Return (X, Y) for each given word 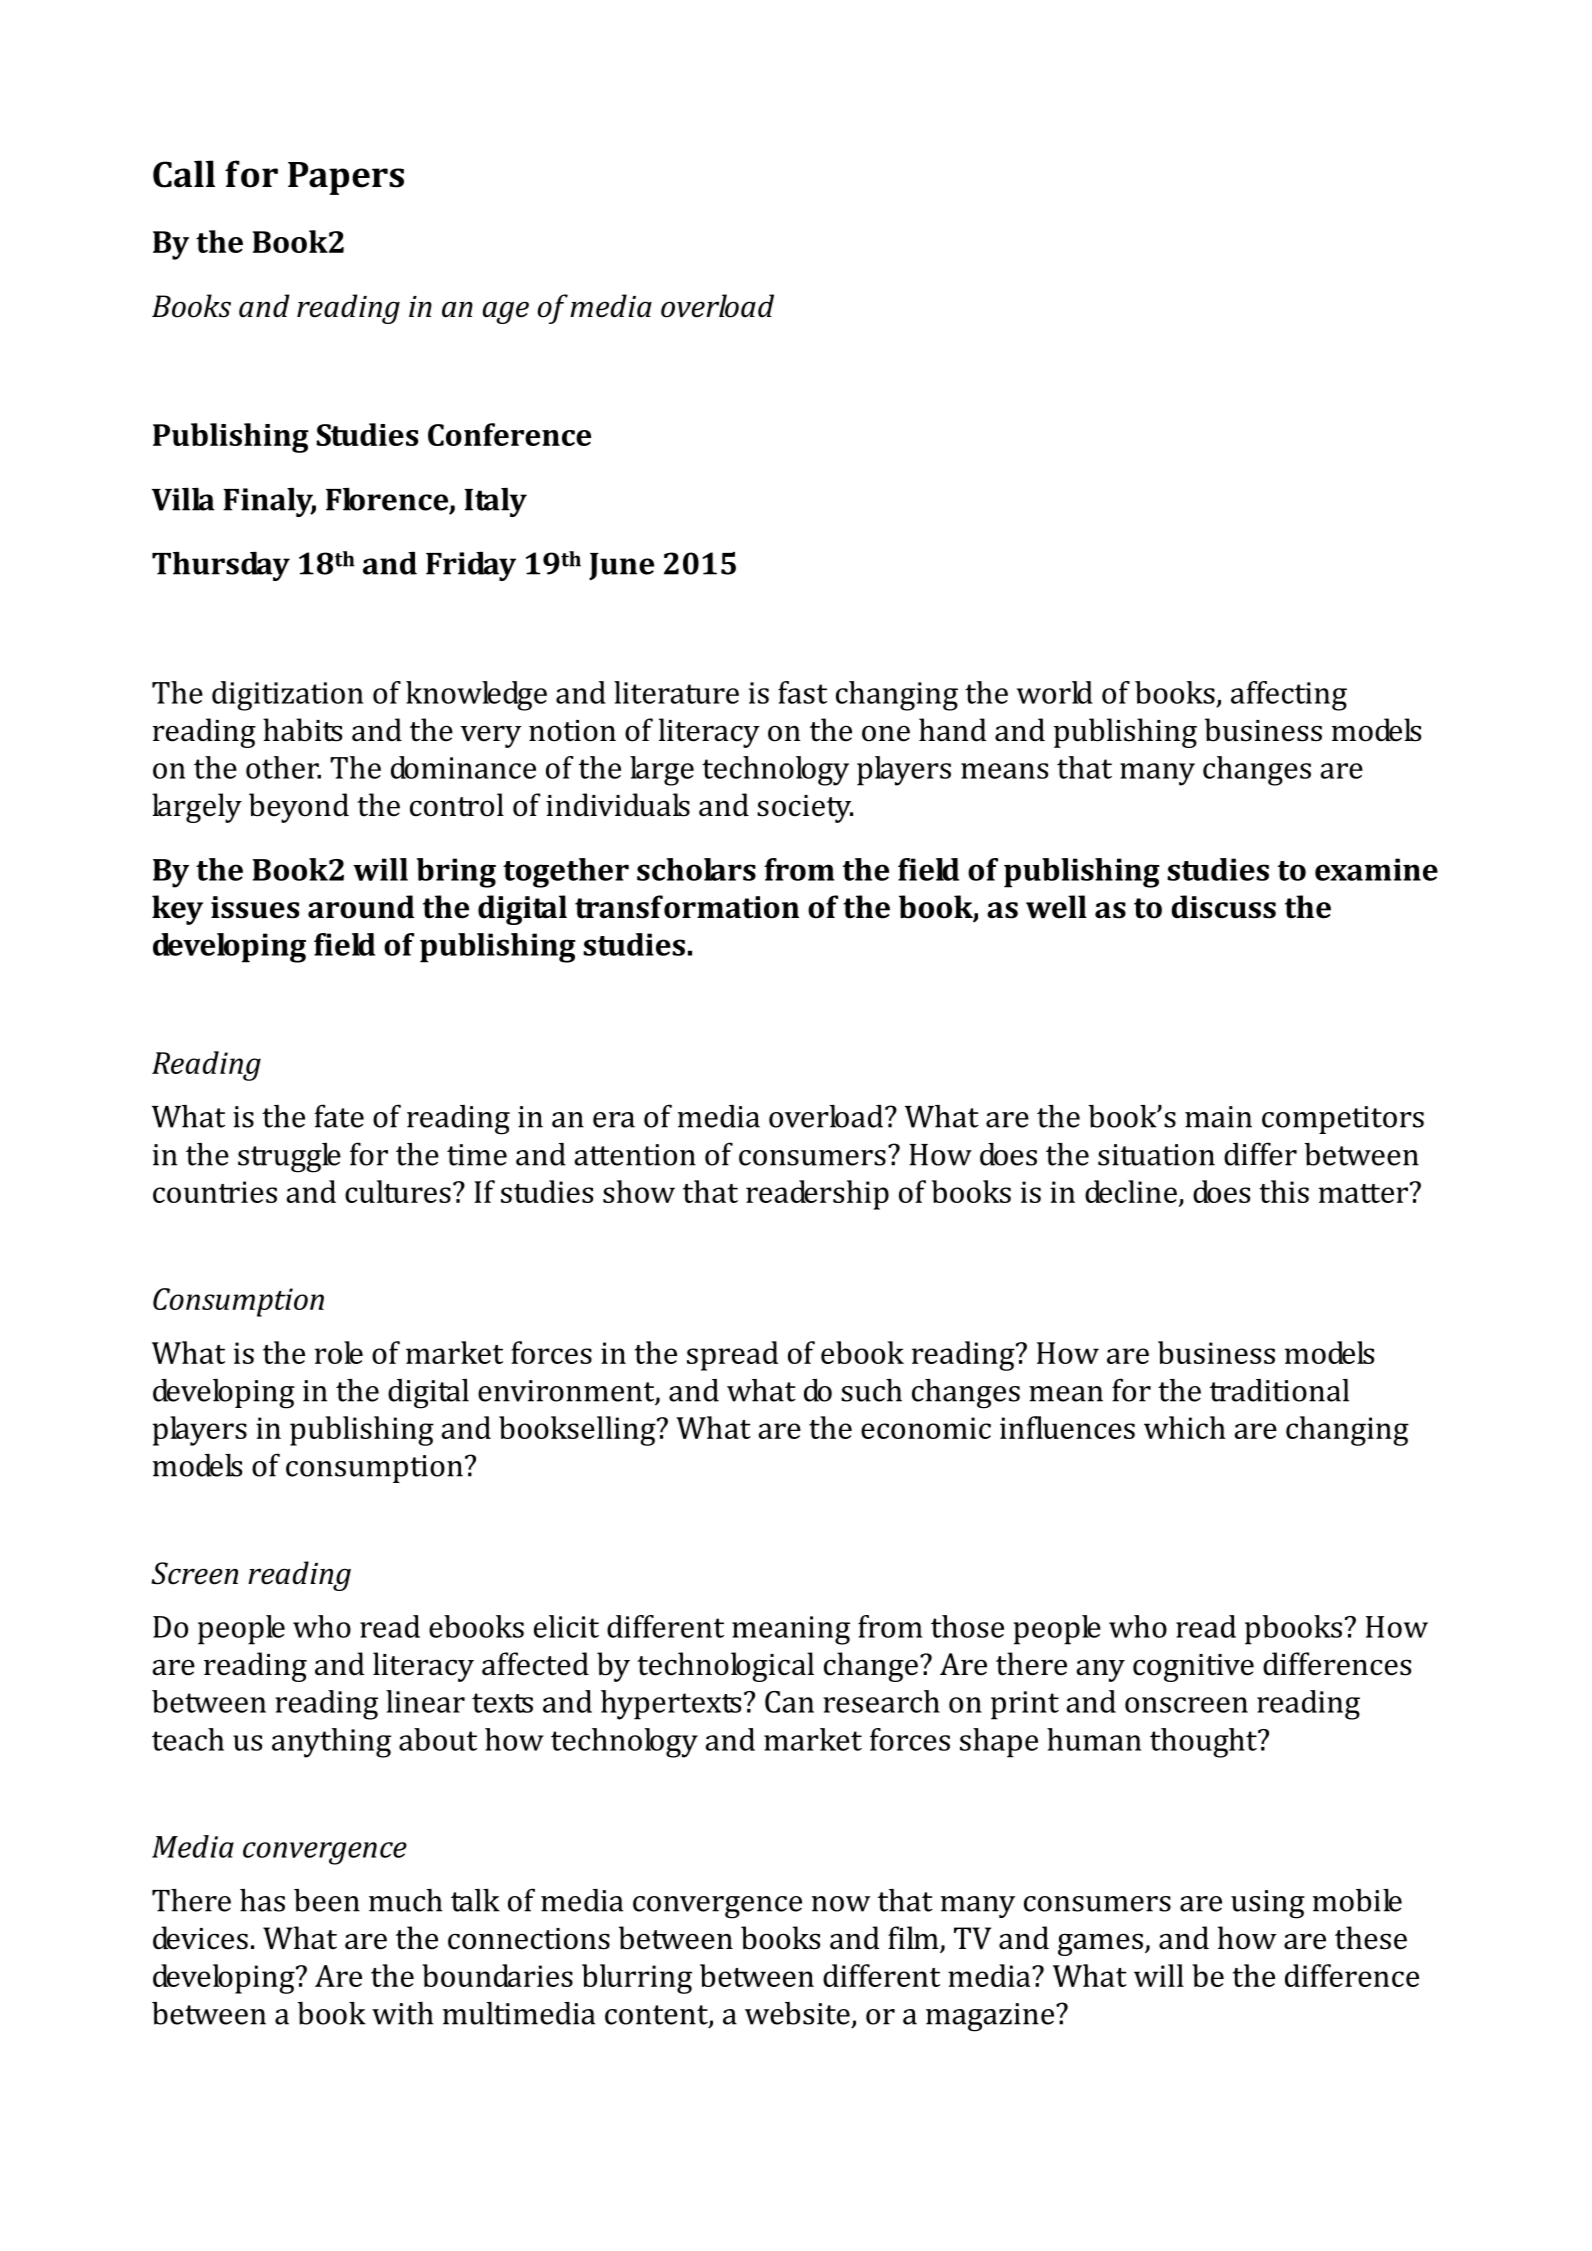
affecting (1289, 696)
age (506, 313)
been (327, 1900)
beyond (299, 808)
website (797, 2013)
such (871, 1390)
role (339, 1352)
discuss (1223, 907)
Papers (346, 178)
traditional (1279, 1390)
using (1268, 1904)
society (805, 809)
